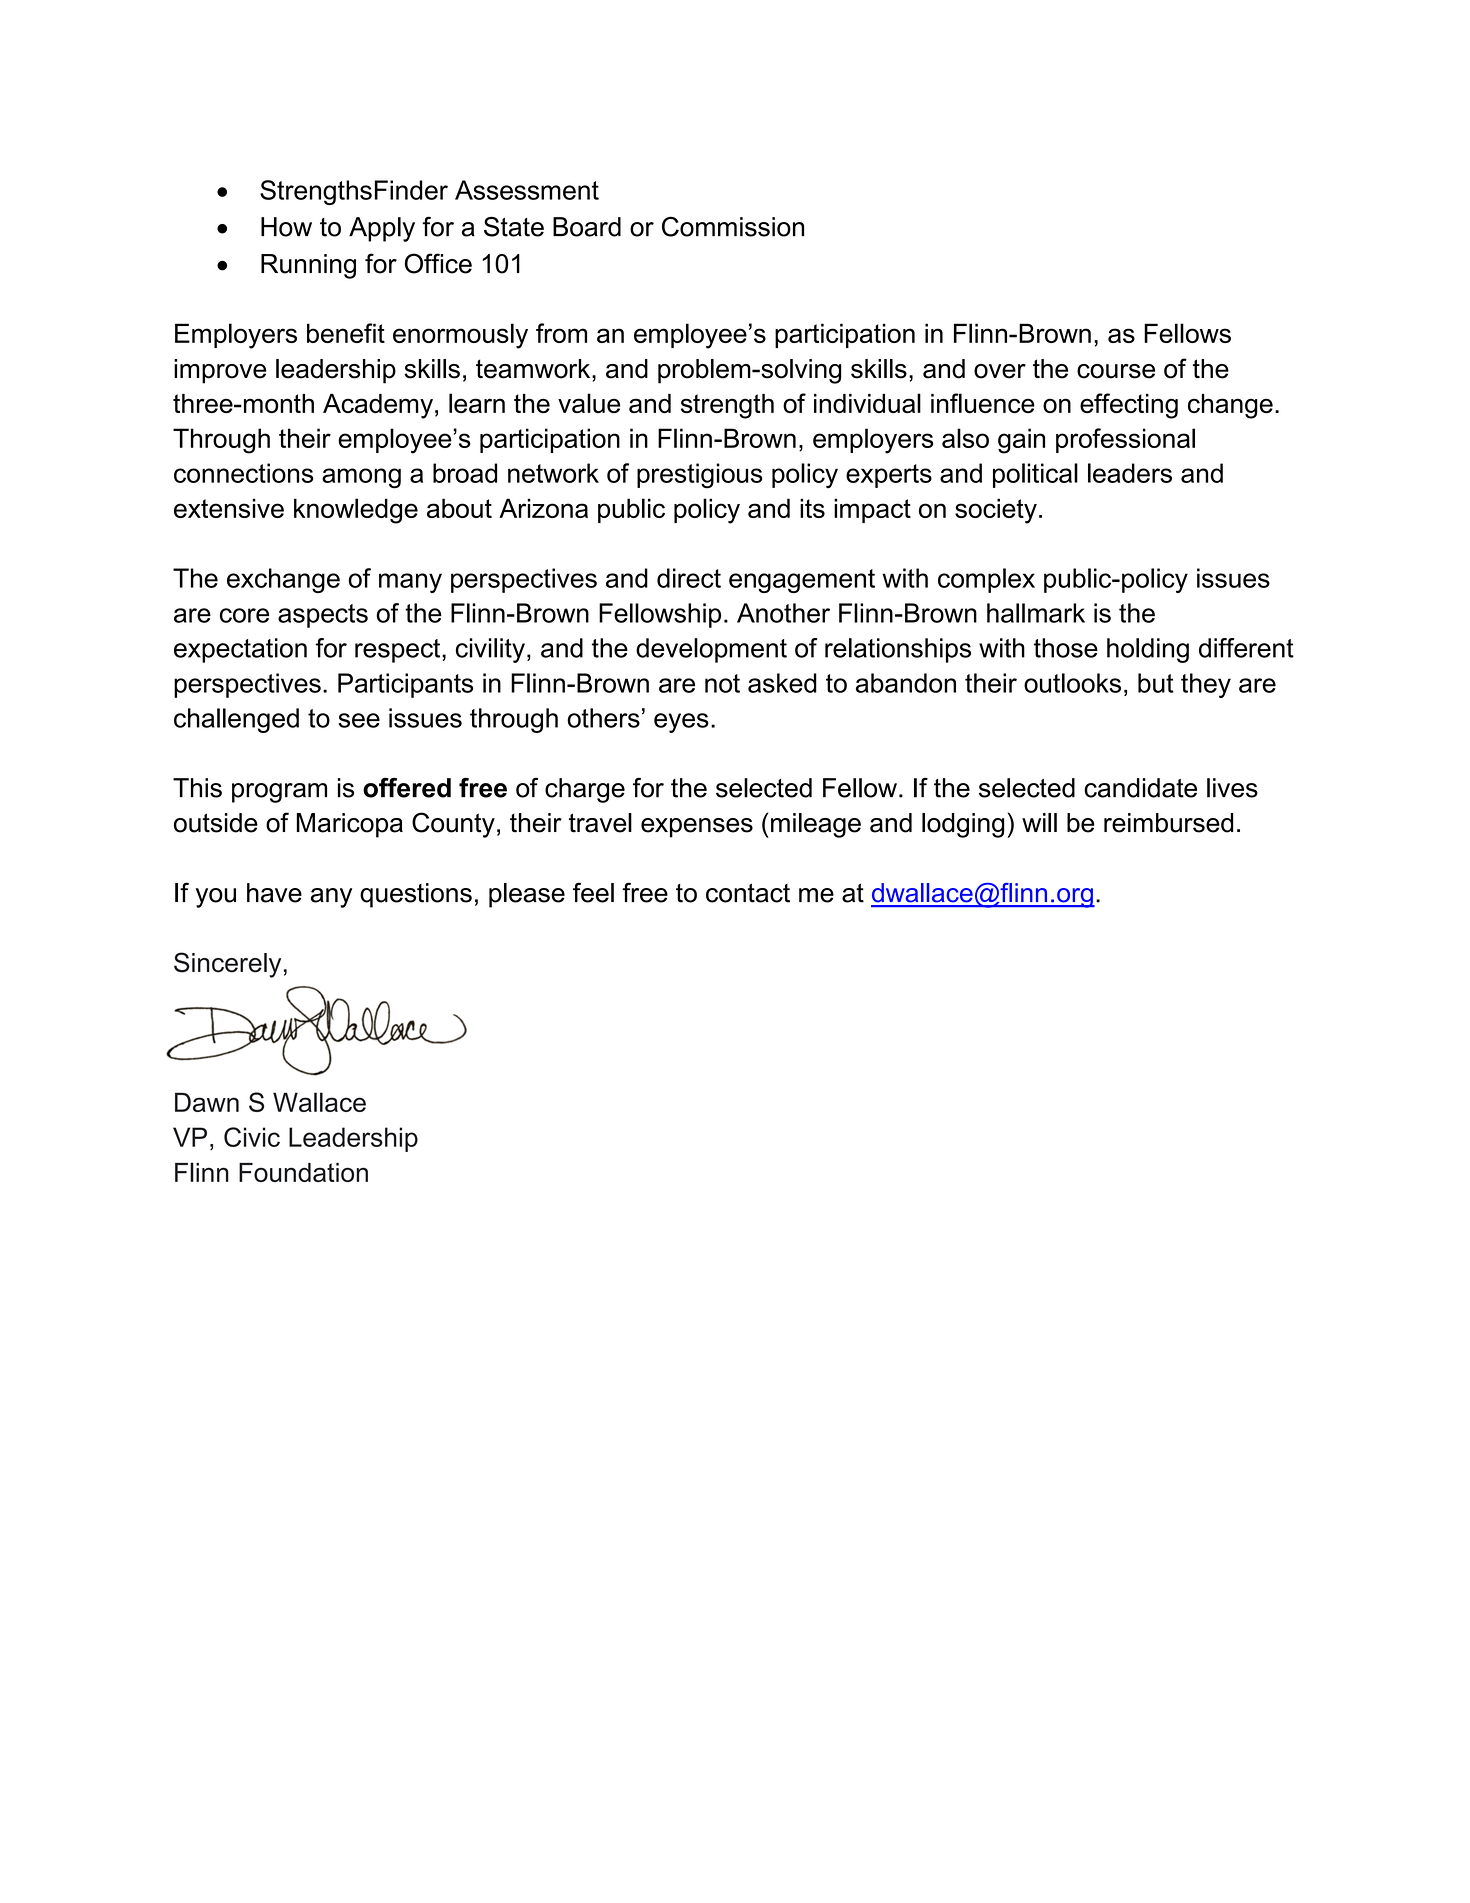  I want to click on How, so click(286, 227).
